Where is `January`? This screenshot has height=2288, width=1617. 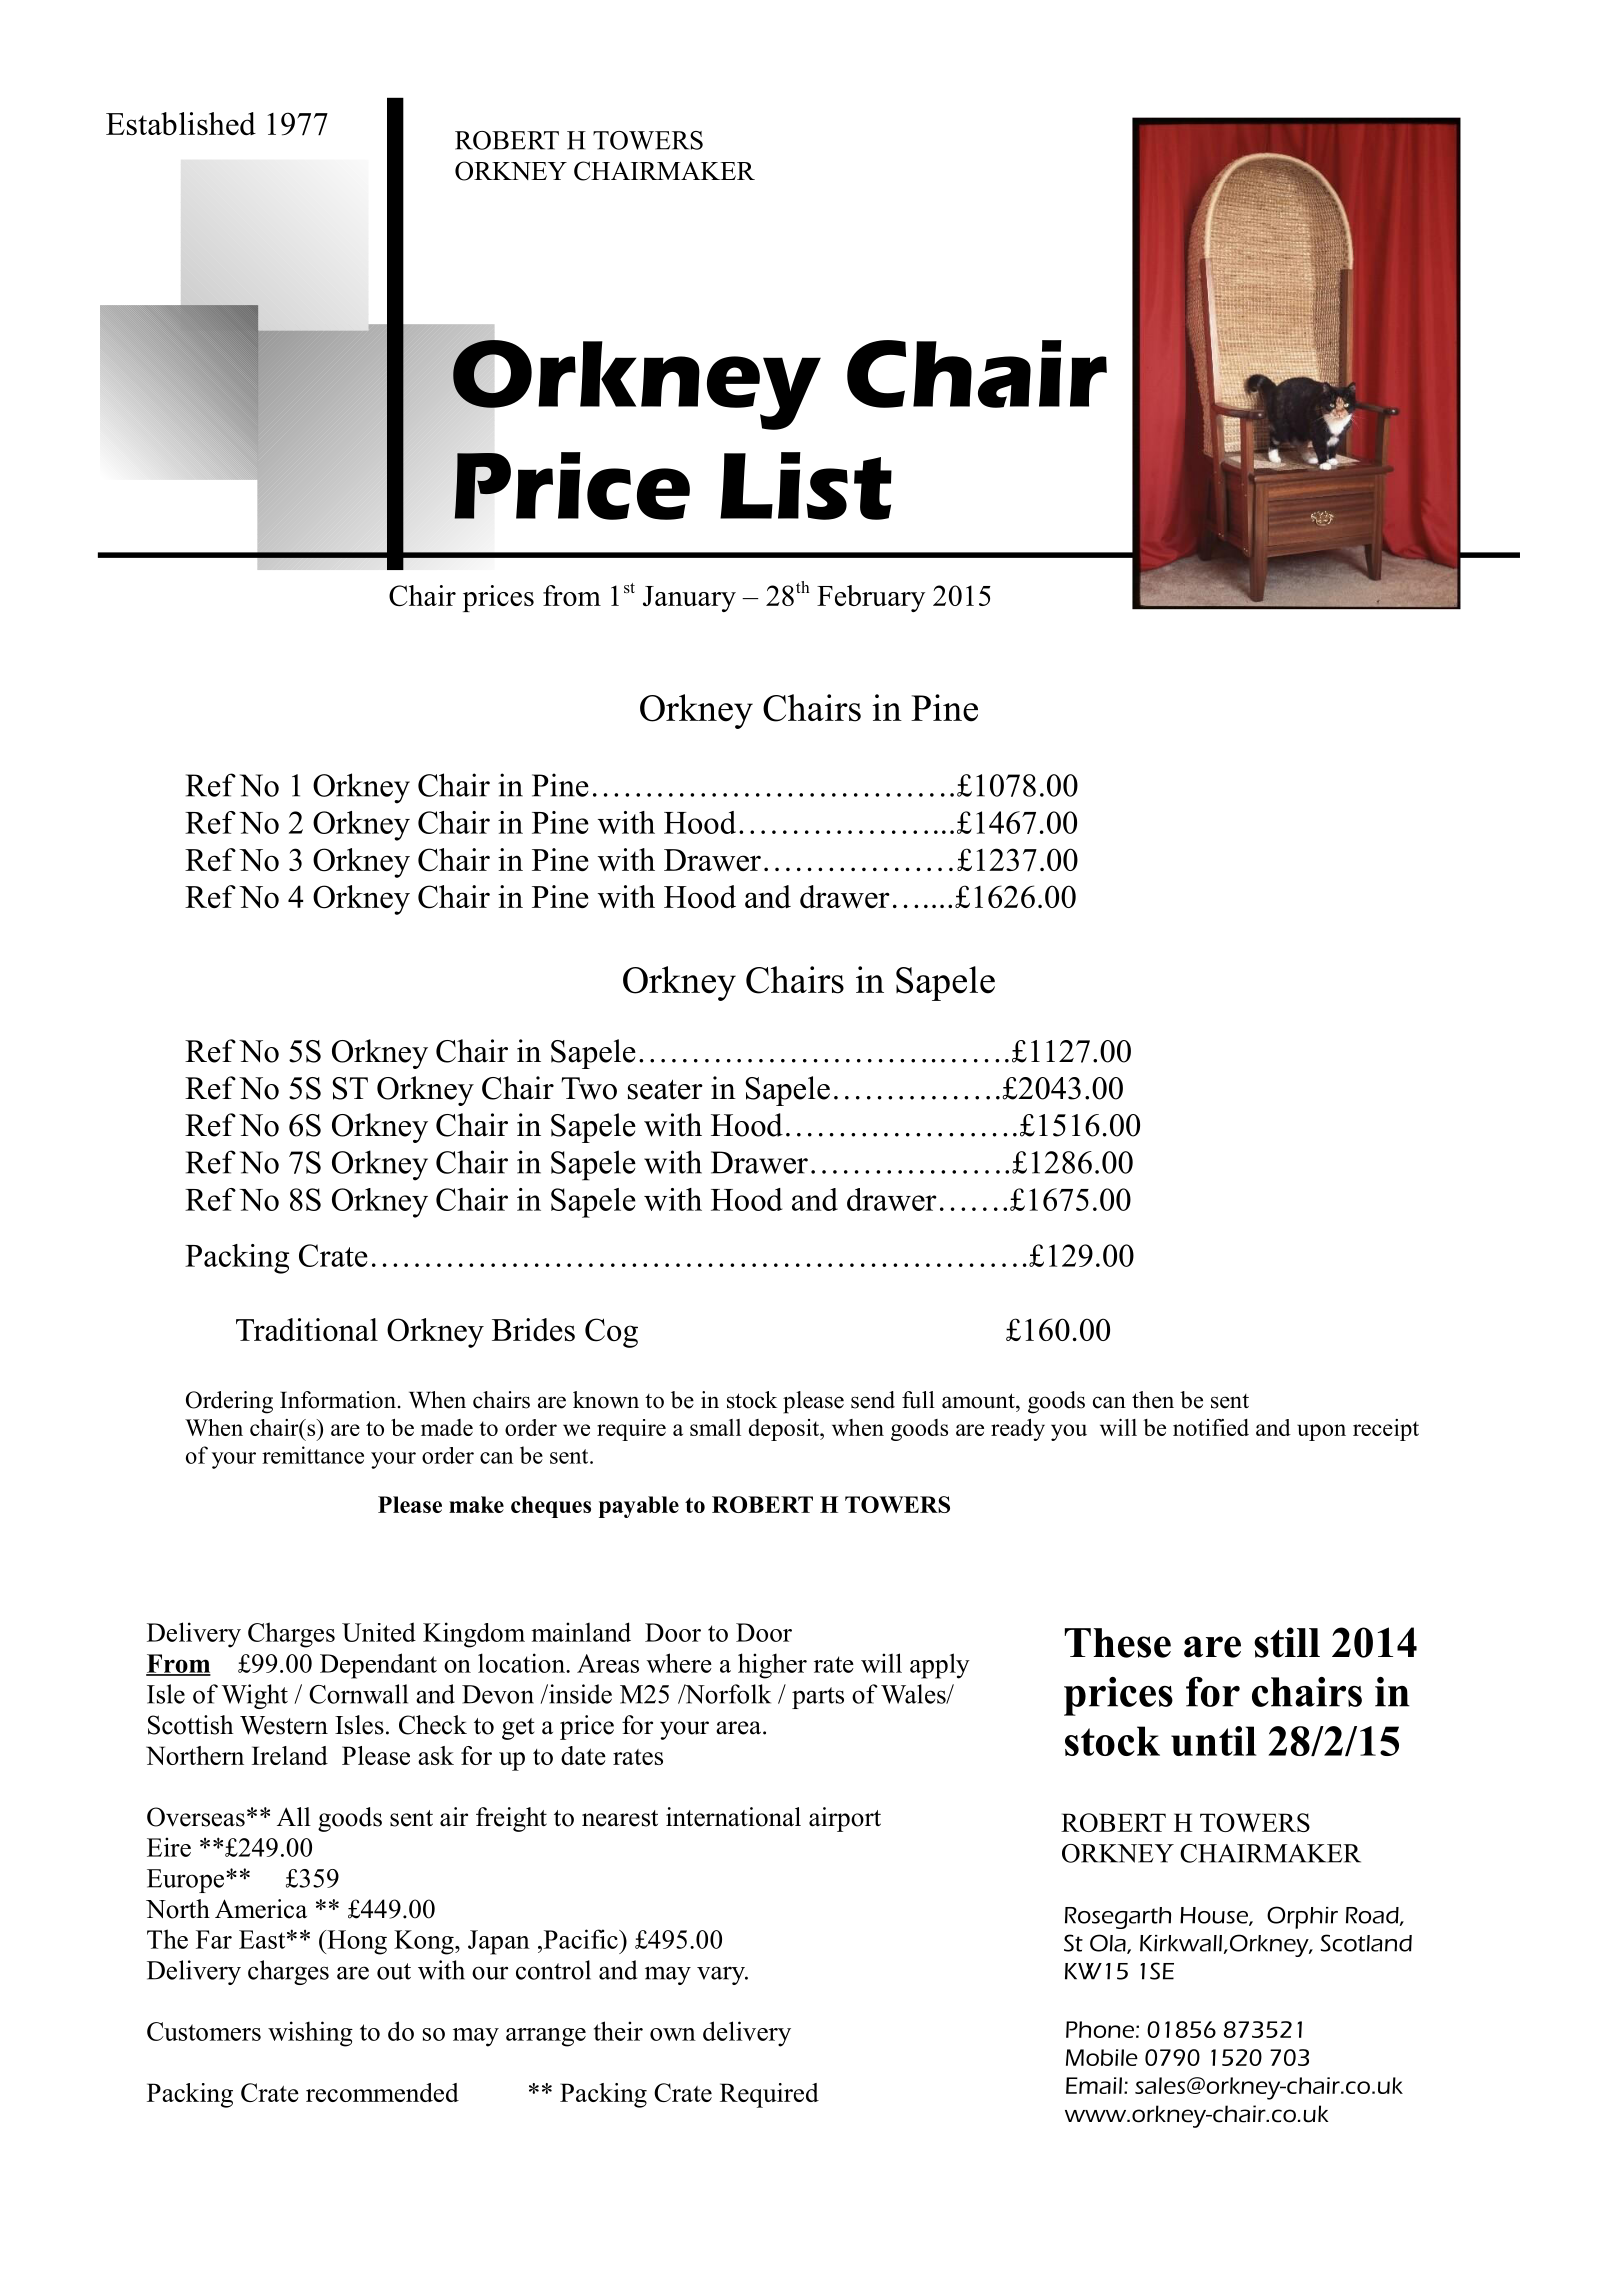
January is located at coordinates (689, 599).
